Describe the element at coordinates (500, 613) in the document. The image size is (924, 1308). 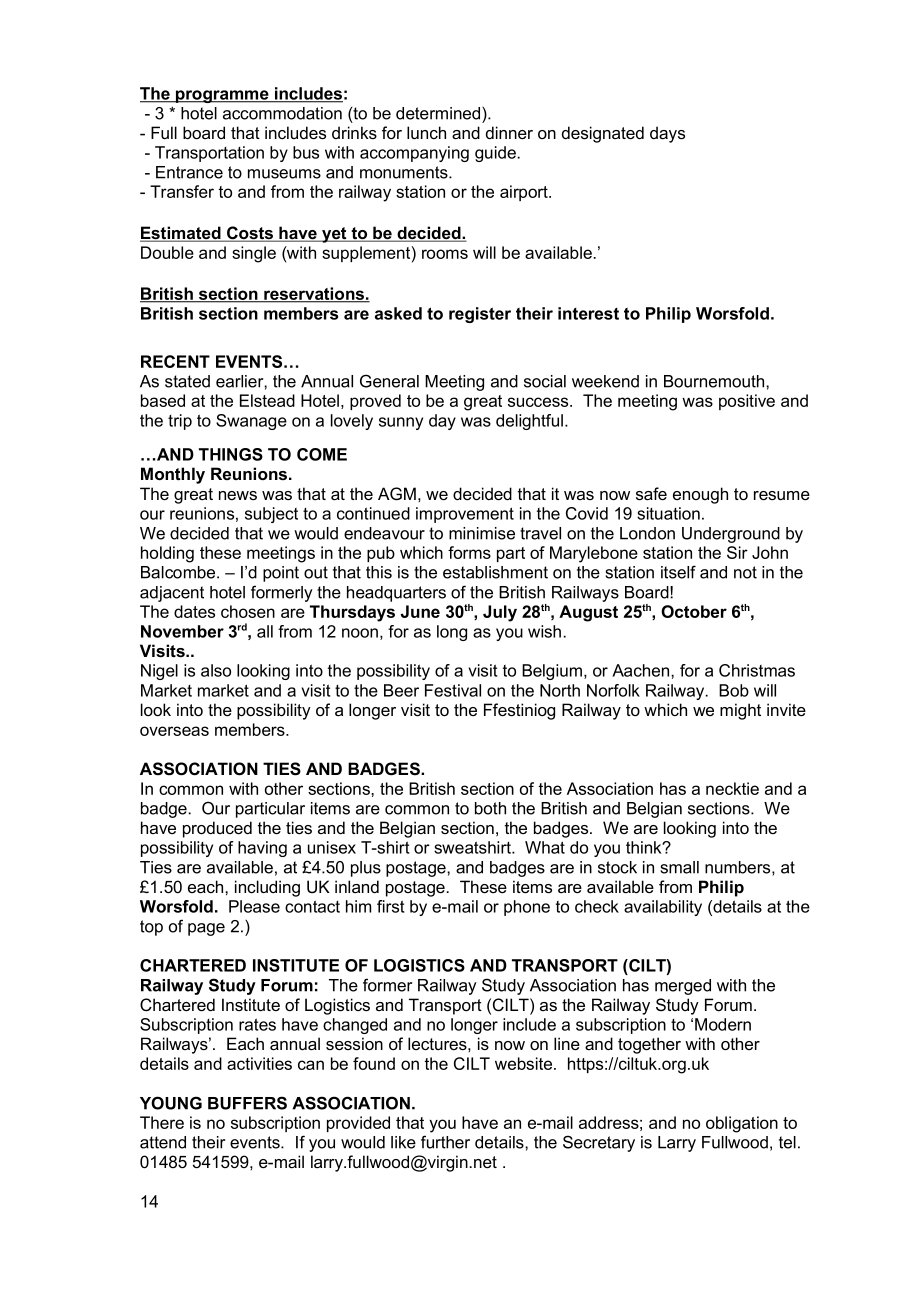
I see `July` at that location.
